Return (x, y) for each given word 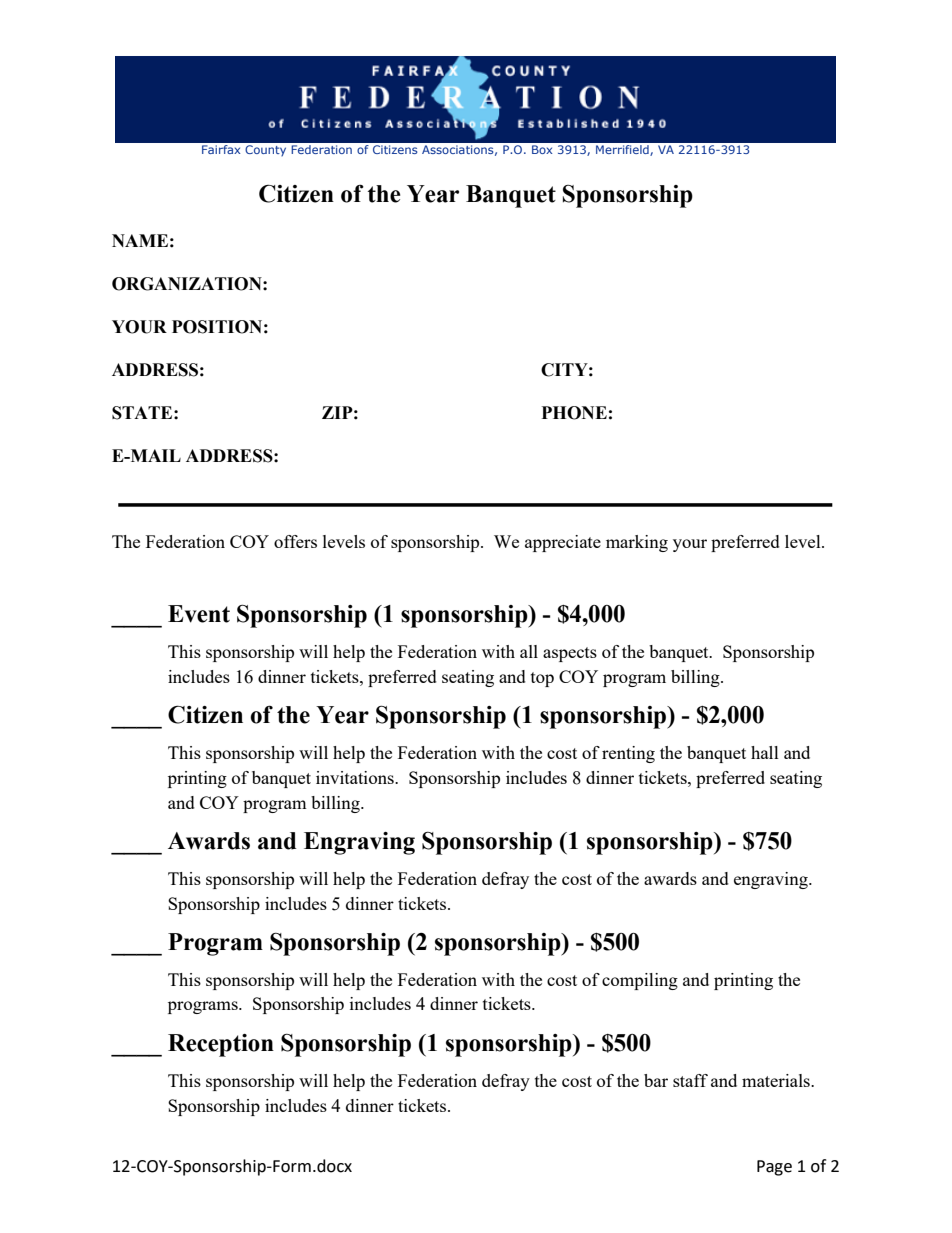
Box (542, 149)
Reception (221, 1045)
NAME (140, 240)
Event (199, 614)
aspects (570, 654)
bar (656, 1080)
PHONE (574, 413)
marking (637, 543)
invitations (356, 777)
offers (295, 541)
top (542, 679)
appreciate (563, 543)
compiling (640, 981)
